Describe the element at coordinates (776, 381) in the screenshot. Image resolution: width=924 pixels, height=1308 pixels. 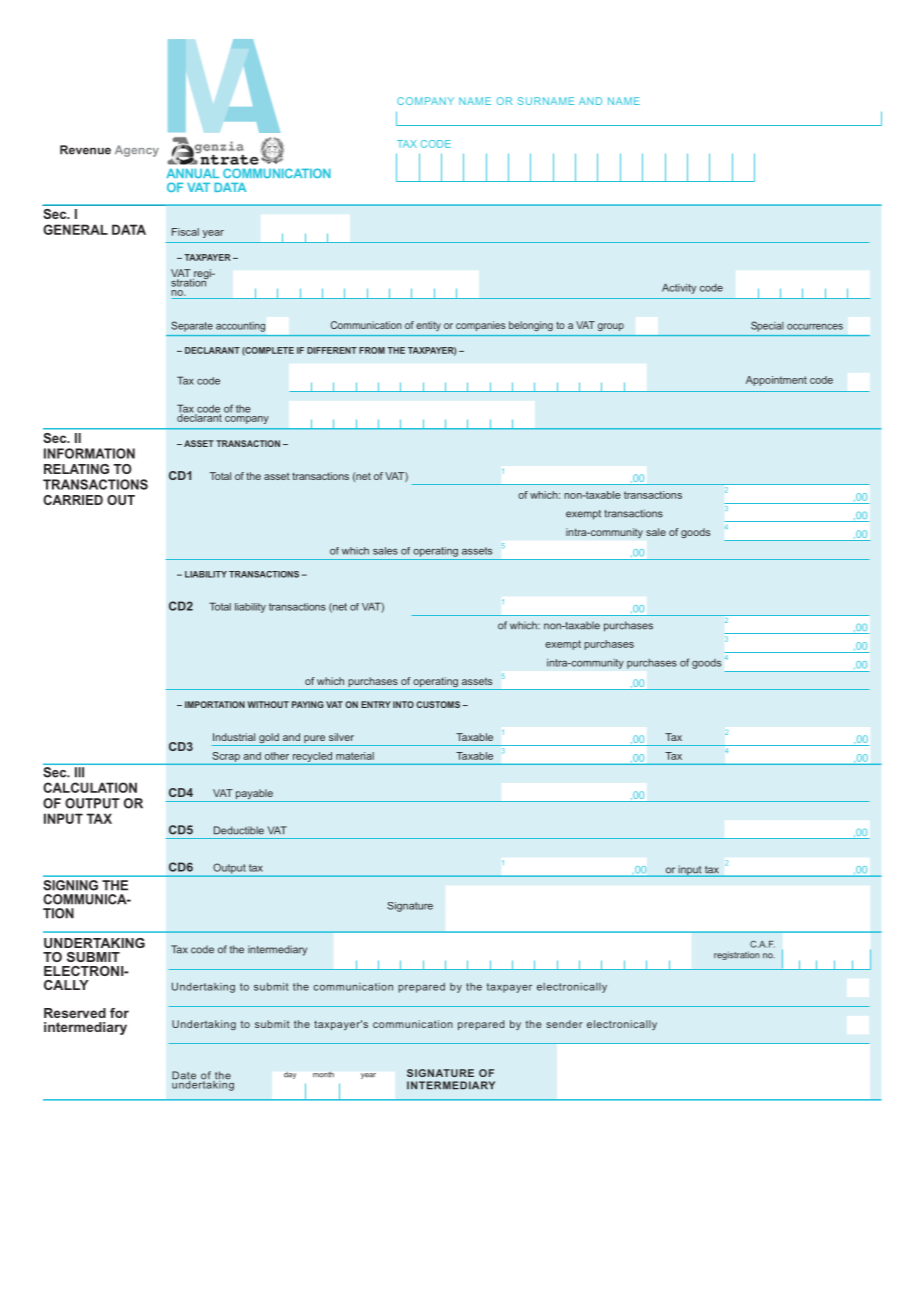
I see `Appointment` at that location.
